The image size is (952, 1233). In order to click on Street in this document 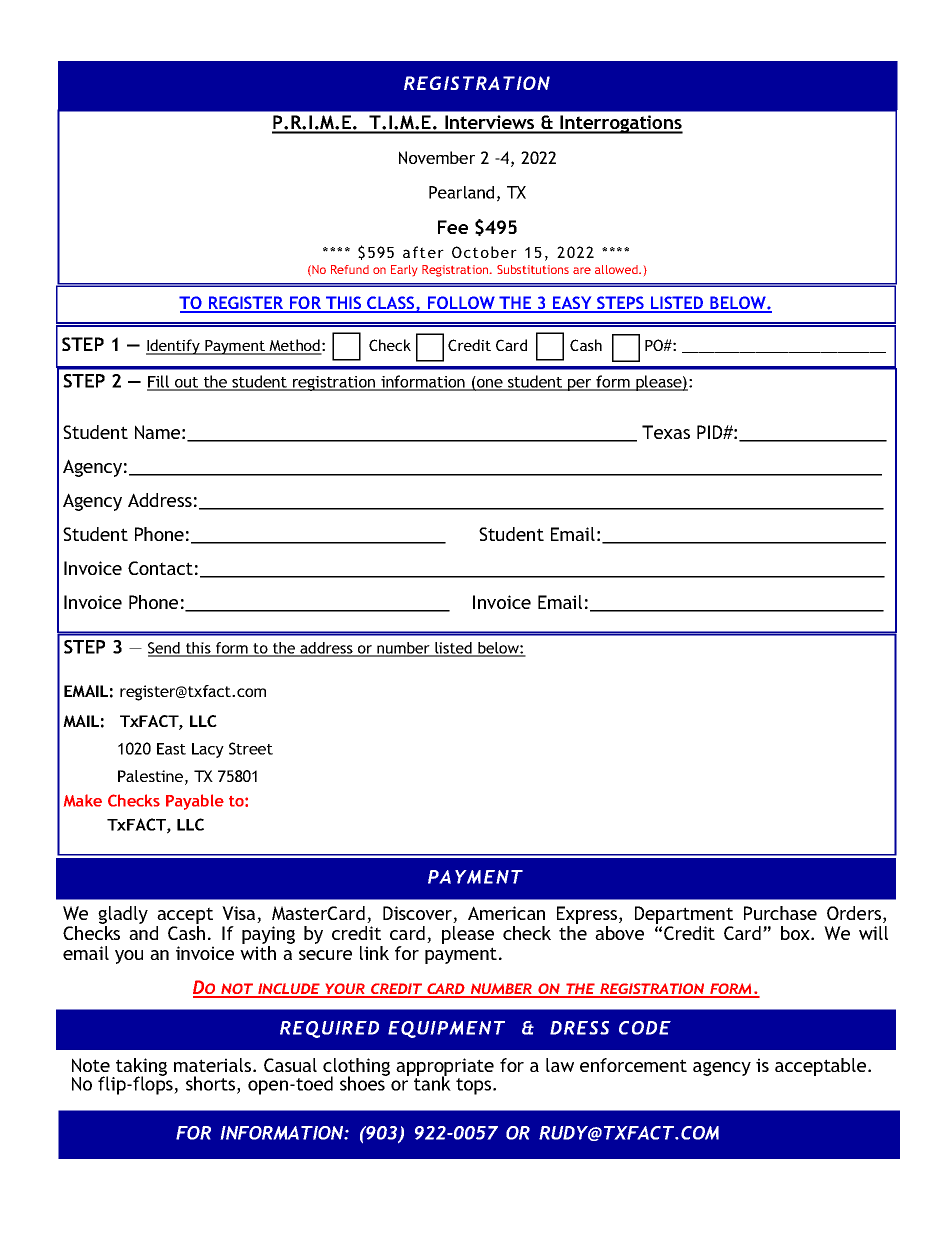, I will do `click(251, 748)`.
